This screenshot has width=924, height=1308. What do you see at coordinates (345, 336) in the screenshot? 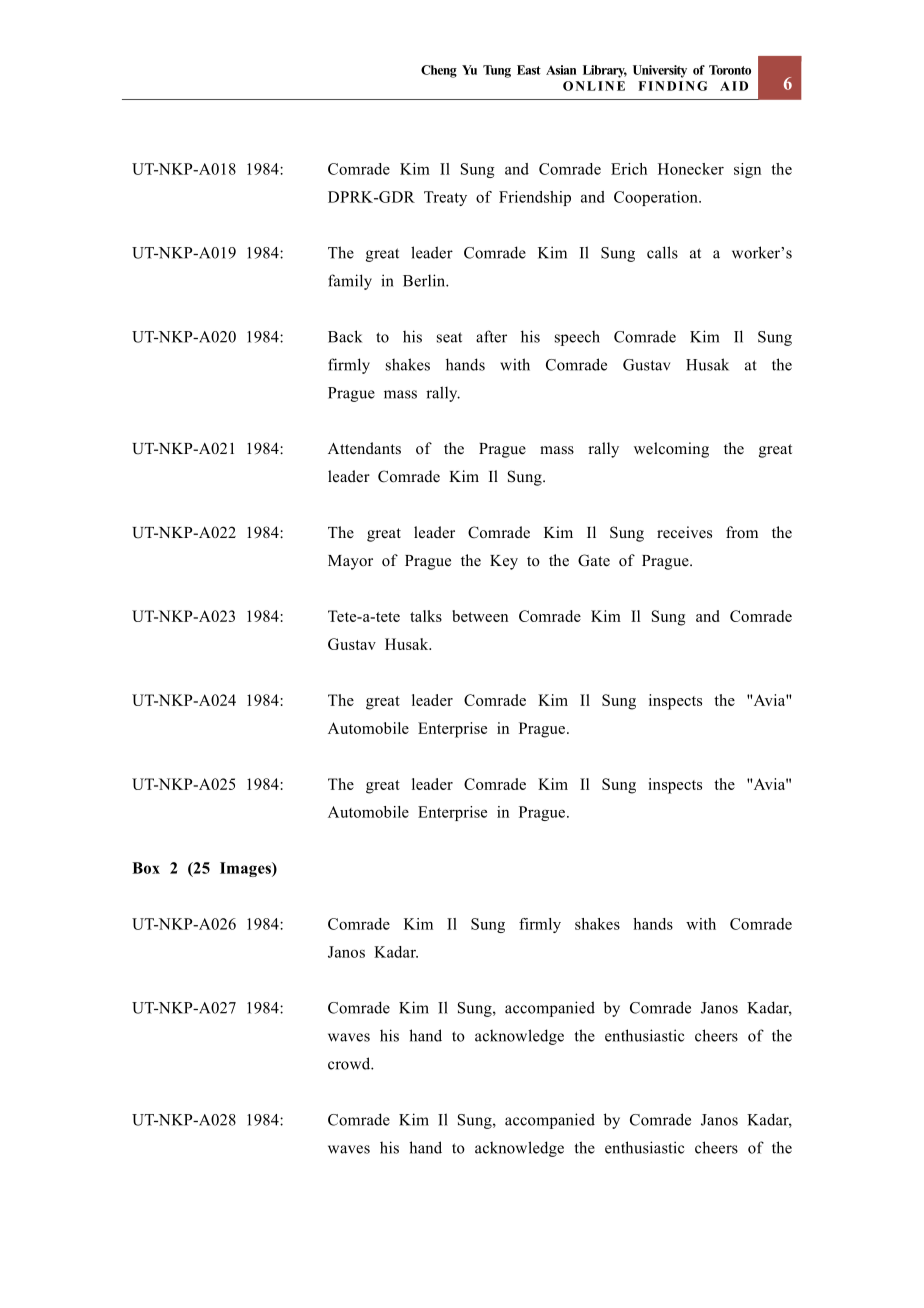
I see `Back` at bounding box center [345, 336].
